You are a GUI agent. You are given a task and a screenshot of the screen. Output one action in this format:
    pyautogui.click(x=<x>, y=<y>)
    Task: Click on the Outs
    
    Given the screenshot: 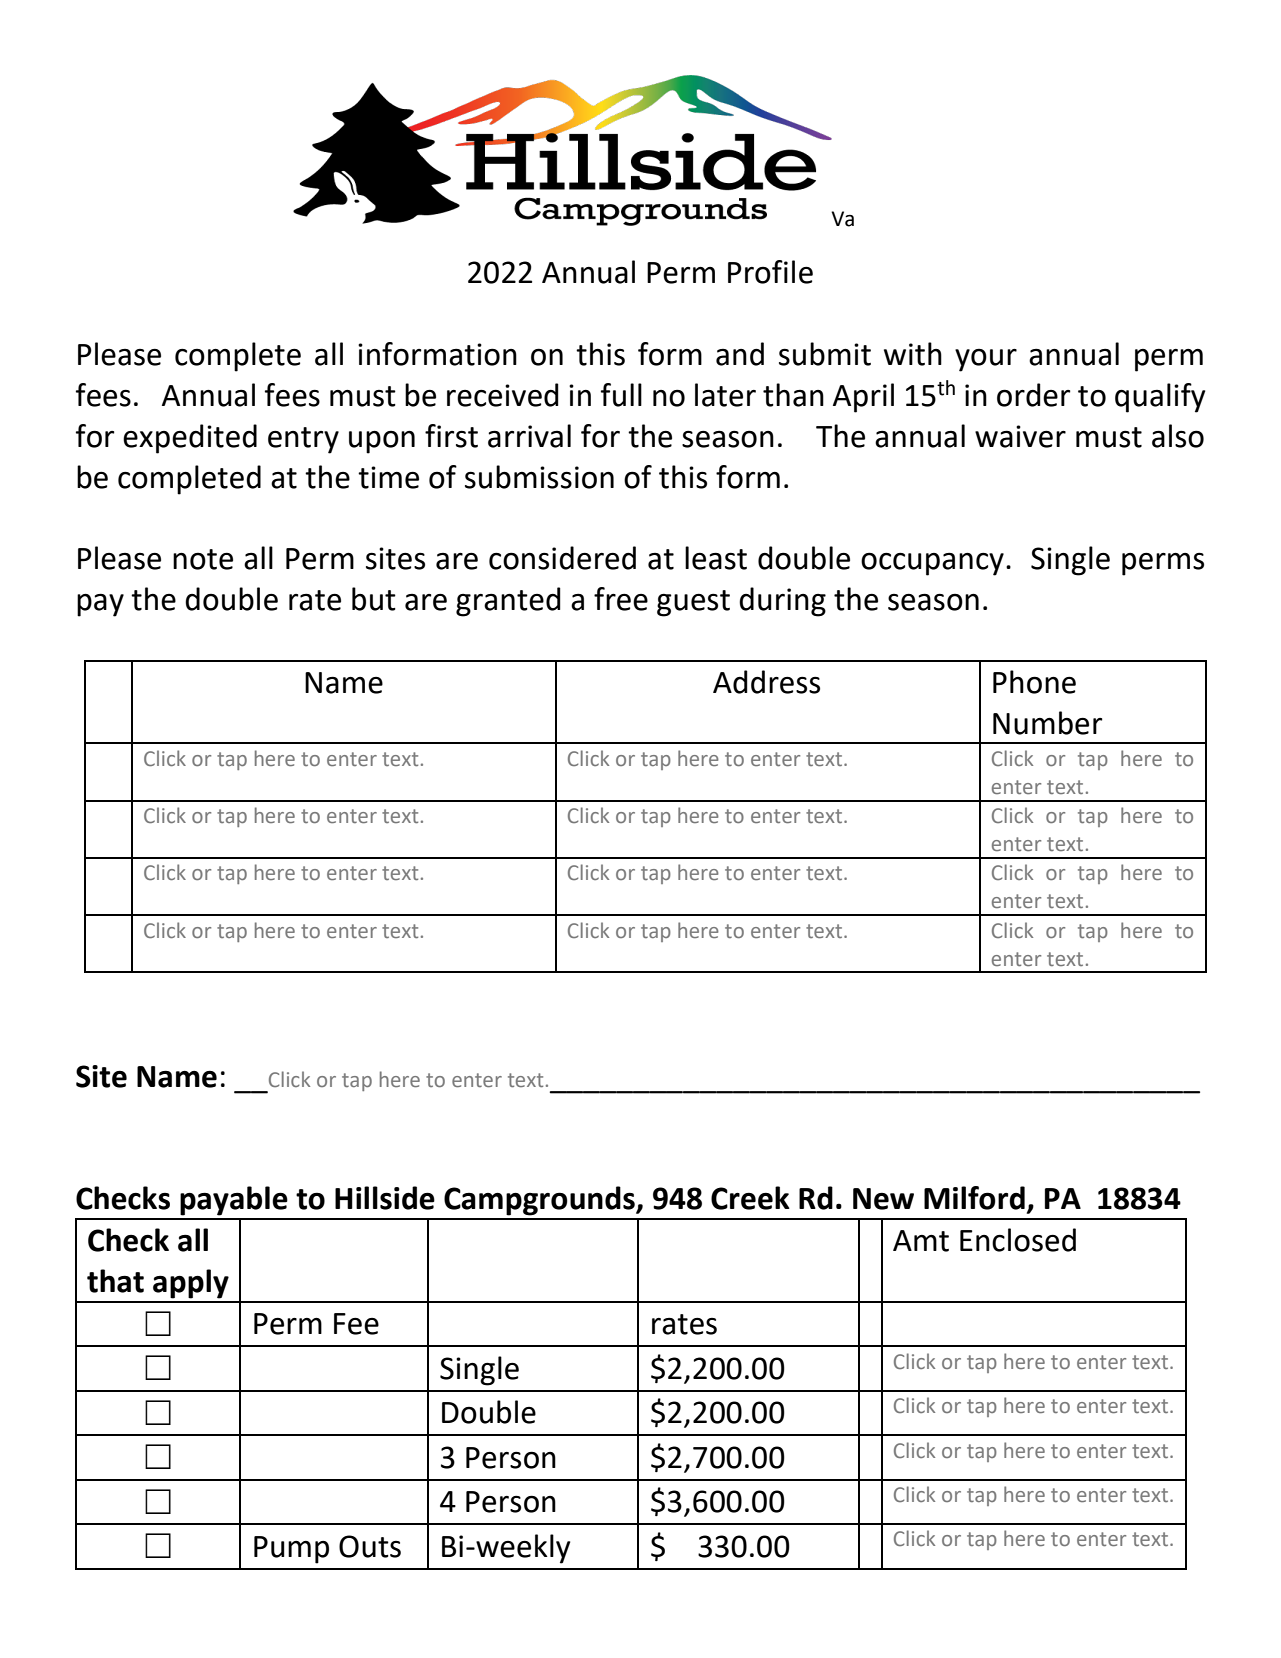 What is the action you would take?
    pyautogui.click(x=370, y=1546)
